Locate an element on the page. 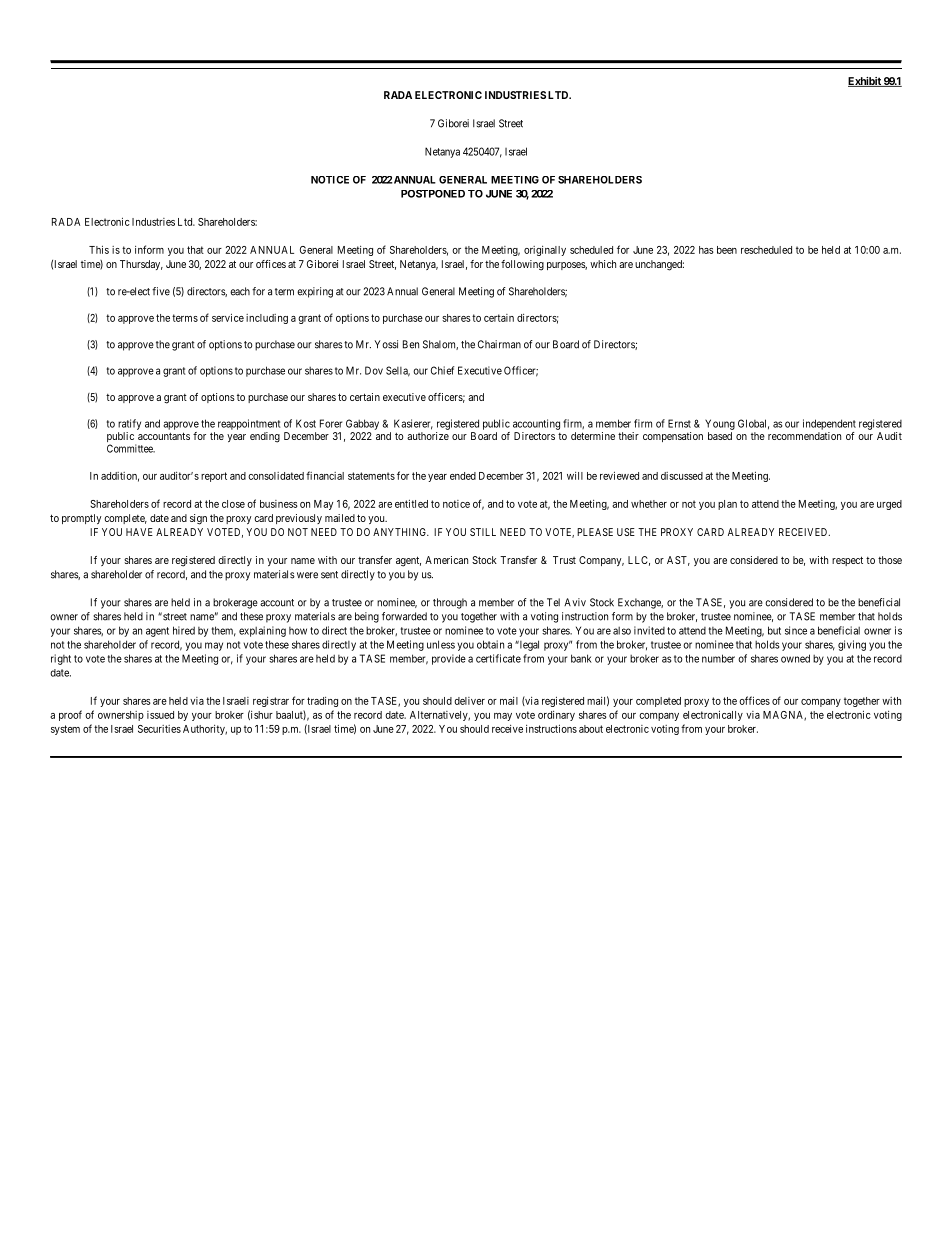 Image resolution: width=952 pixels, height=1233 pixels. ratify is located at coordinates (129, 424).
